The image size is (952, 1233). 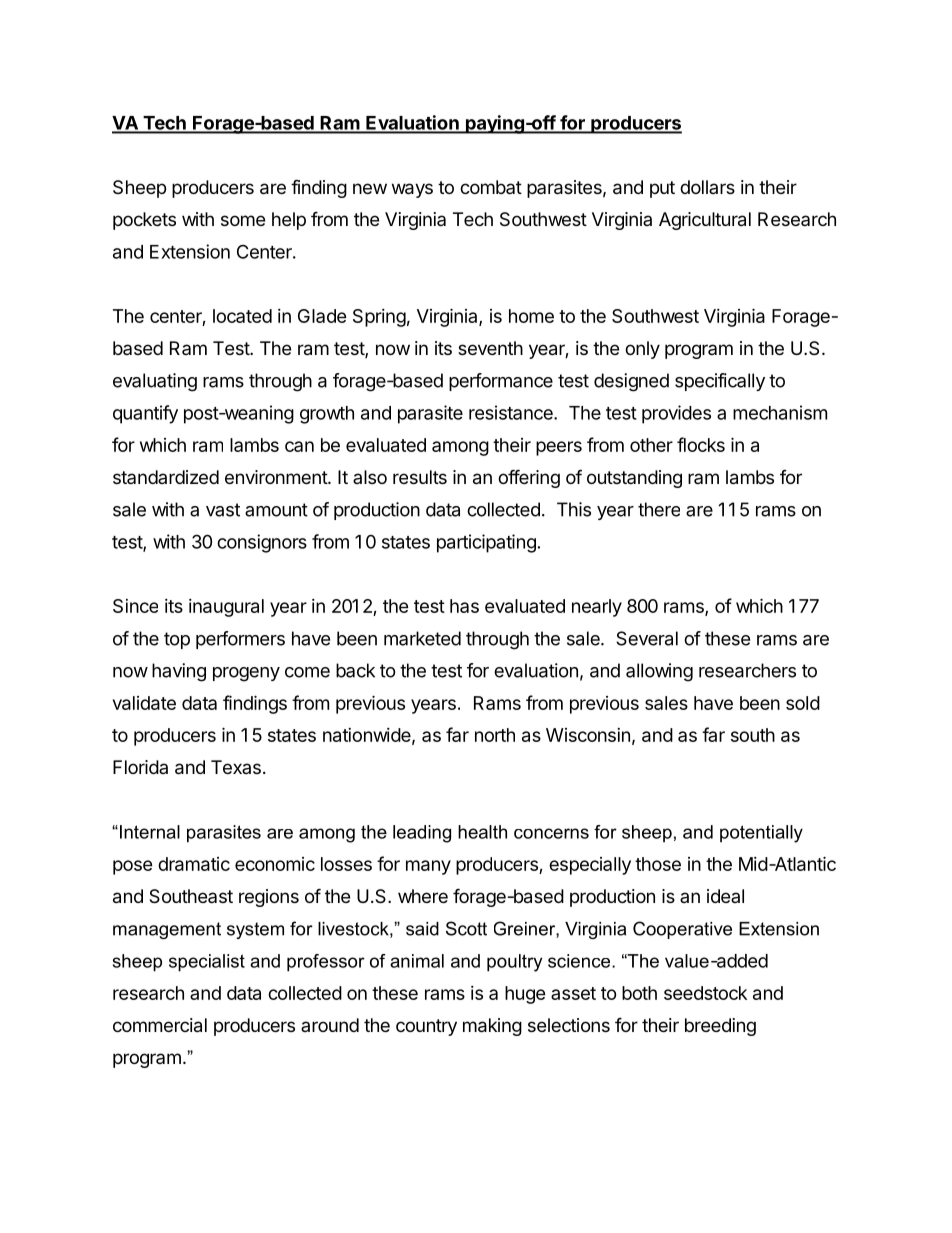 What do you see at coordinates (207, 963) in the document?
I see `specialist` at bounding box center [207, 963].
